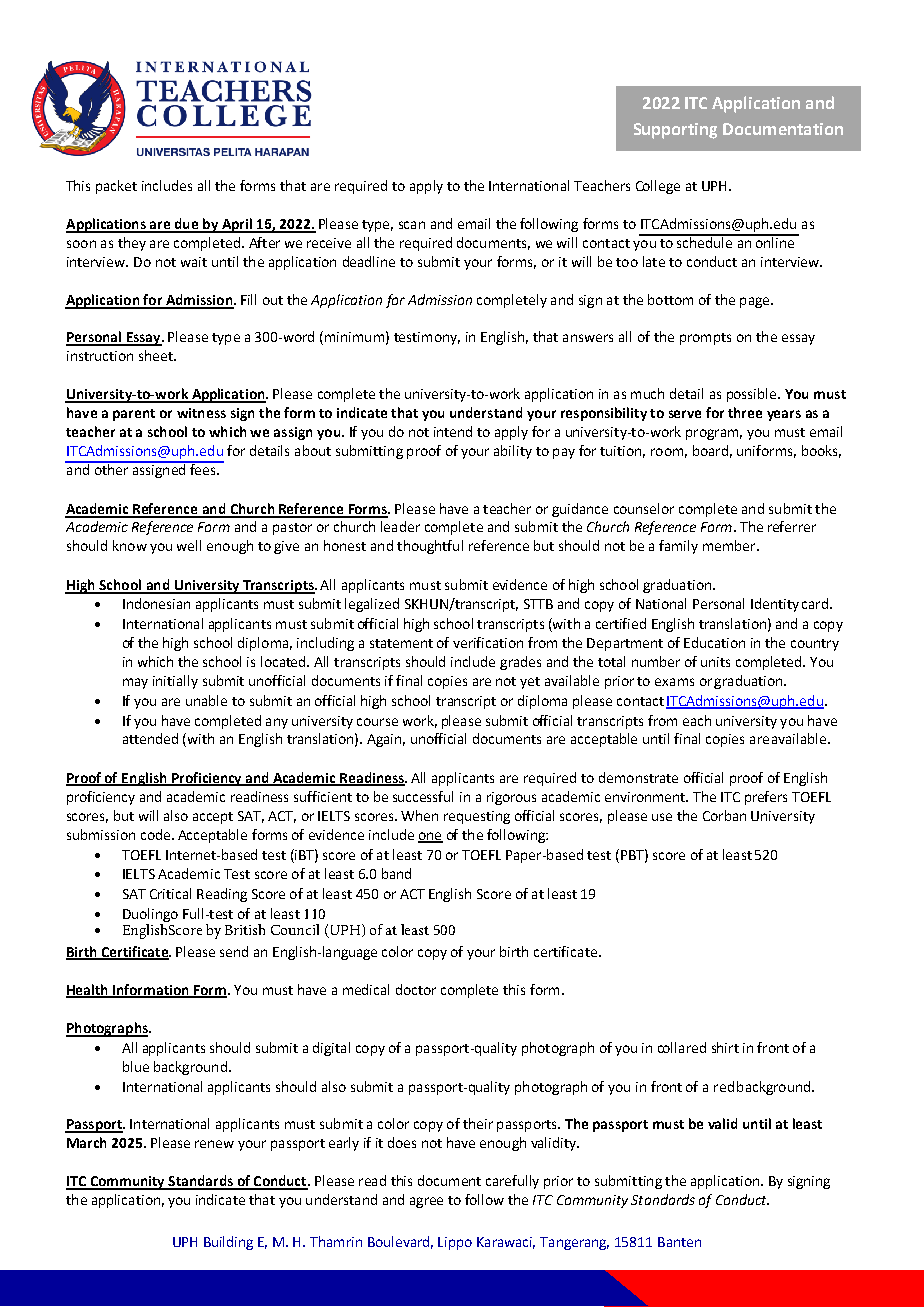 The width and height of the image is (924, 1308). What do you see at coordinates (116, 187) in the image?
I see `packet` at bounding box center [116, 187].
